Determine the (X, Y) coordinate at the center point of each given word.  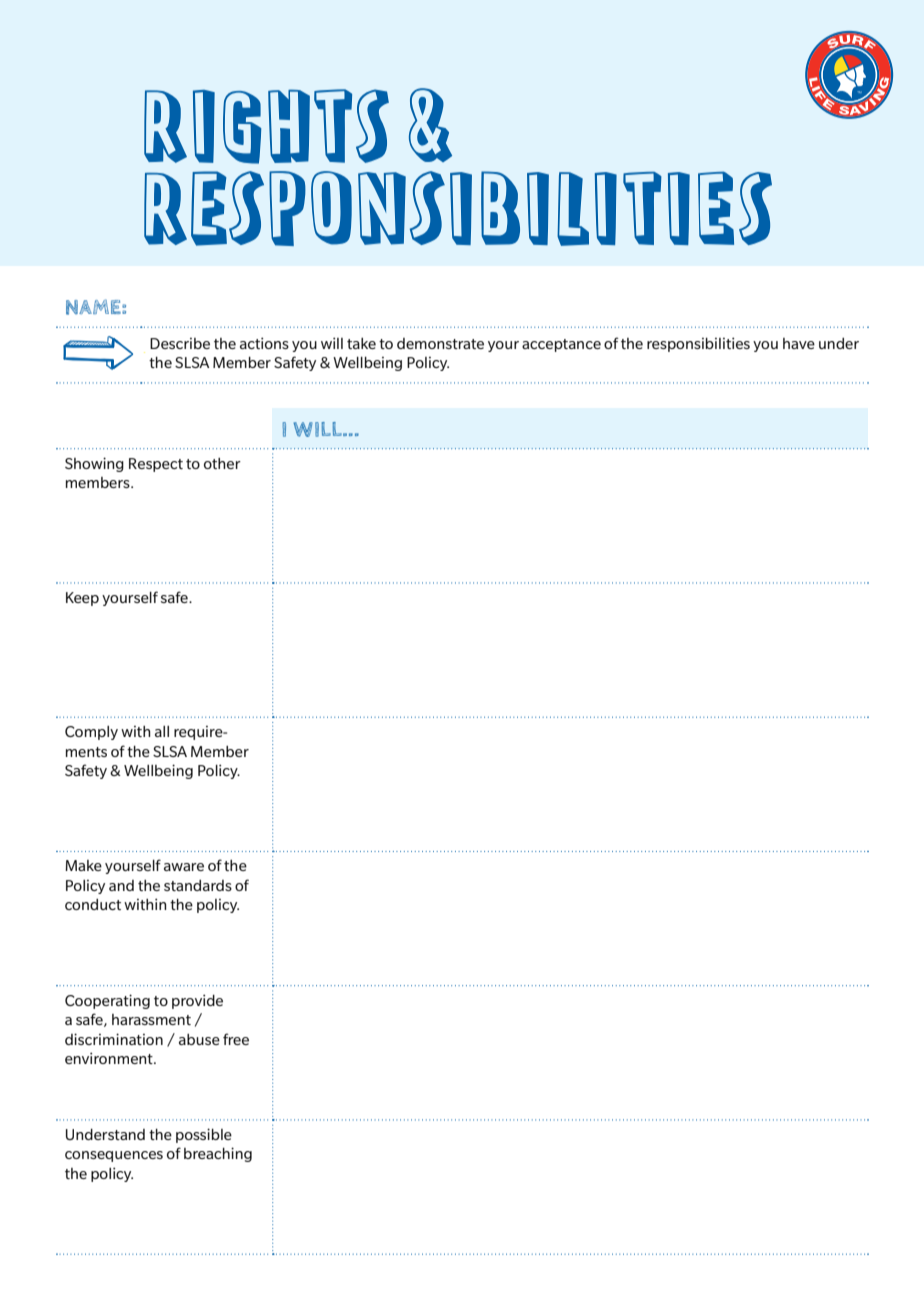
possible (204, 1135)
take (361, 343)
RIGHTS (266, 126)
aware (184, 867)
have (799, 343)
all (162, 731)
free (236, 1039)
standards (198, 885)
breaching (218, 1154)
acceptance (561, 345)
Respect (156, 465)
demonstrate (440, 343)
